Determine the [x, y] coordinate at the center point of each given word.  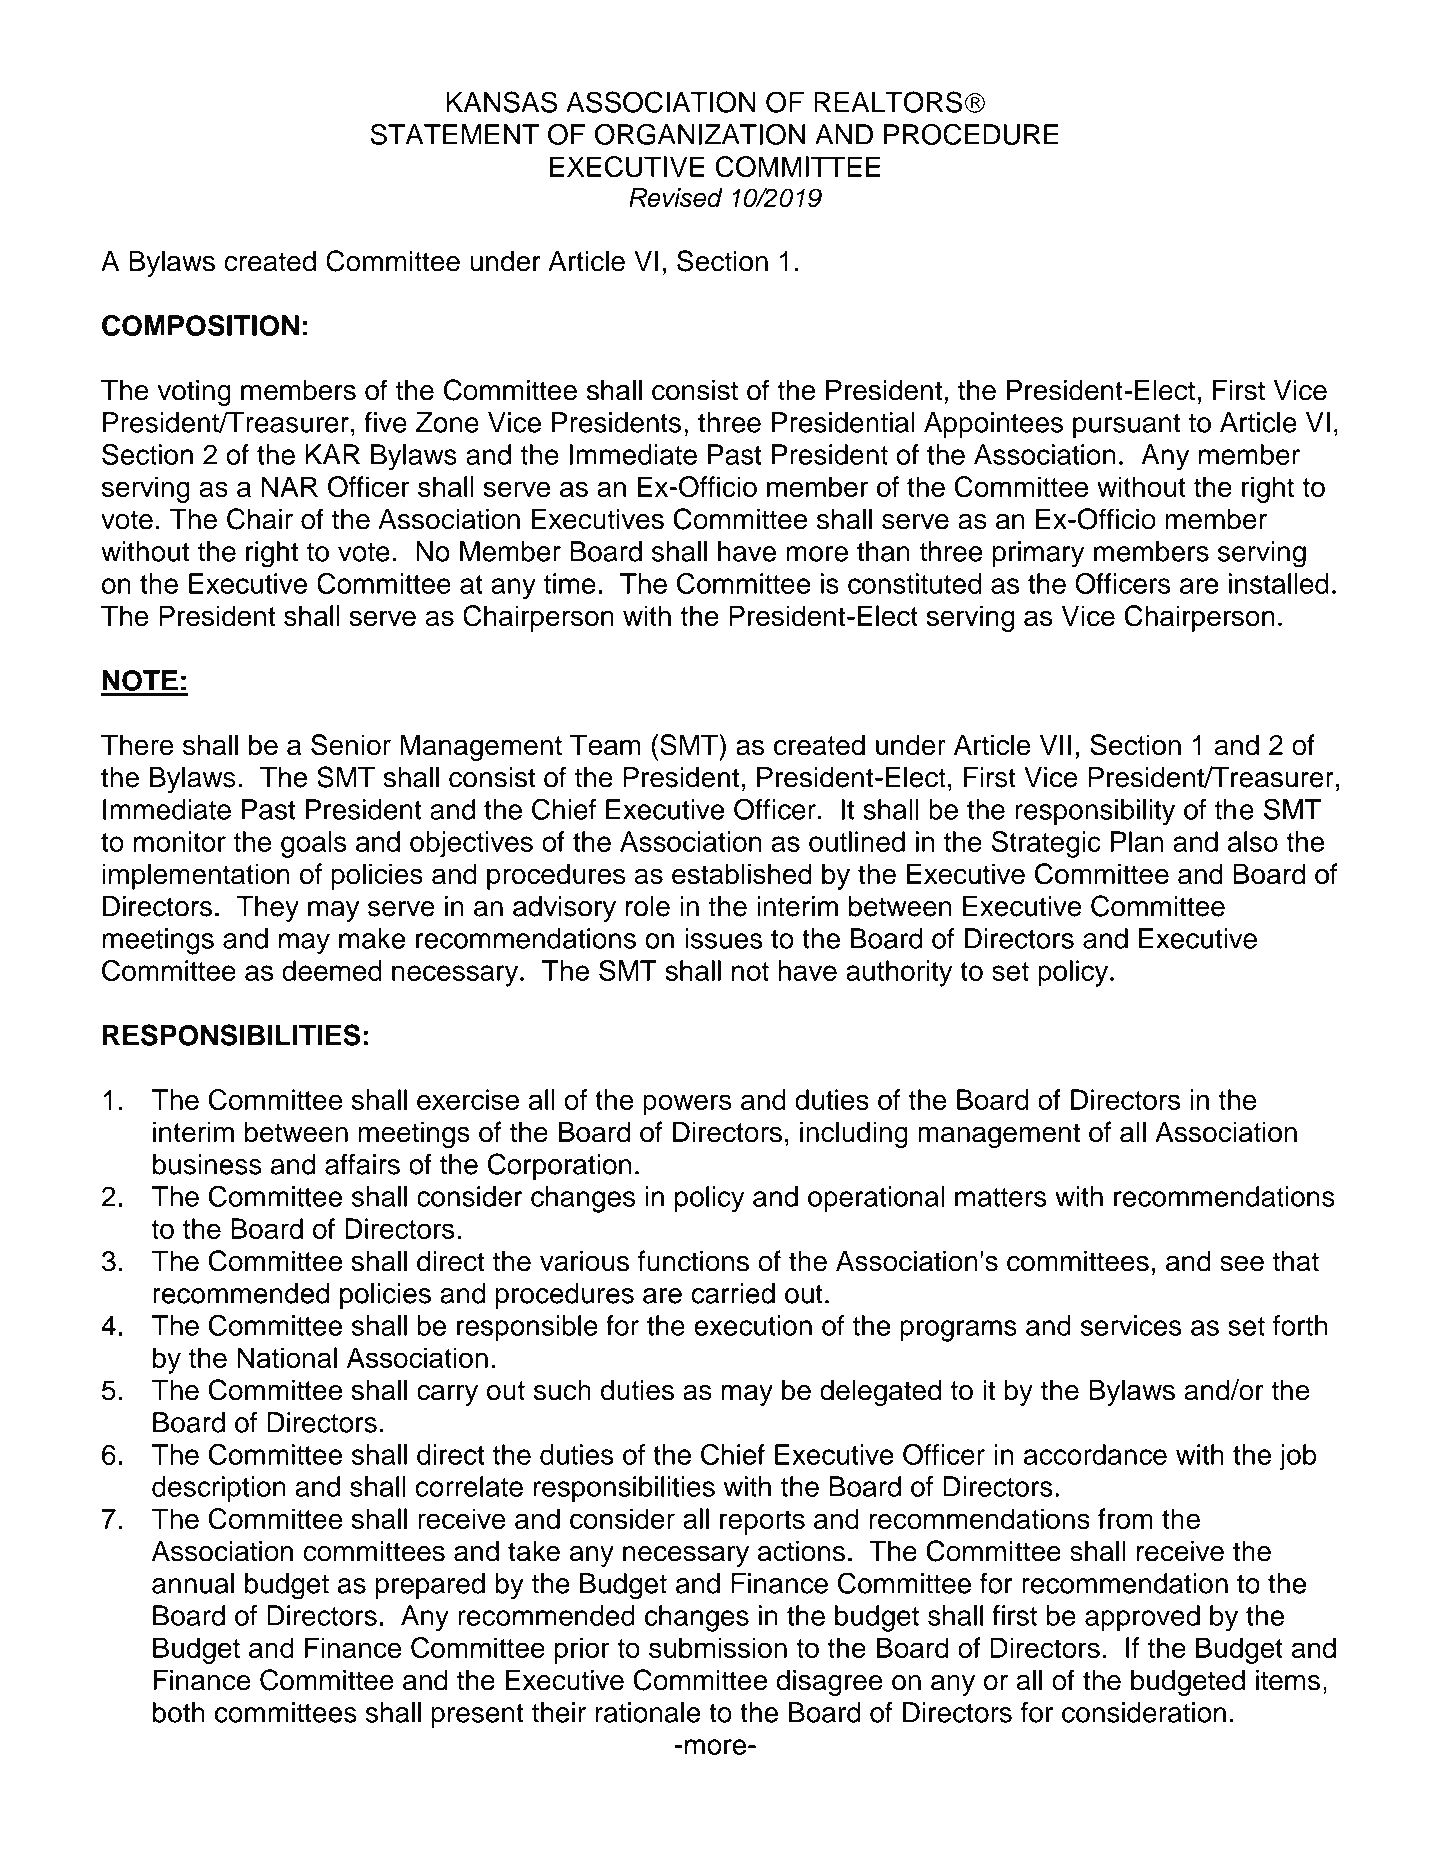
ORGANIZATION [700, 134]
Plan [1137, 841]
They [268, 909]
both [179, 1712]
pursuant [1127, 425]
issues [724, 938]
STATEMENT [454, 134]
